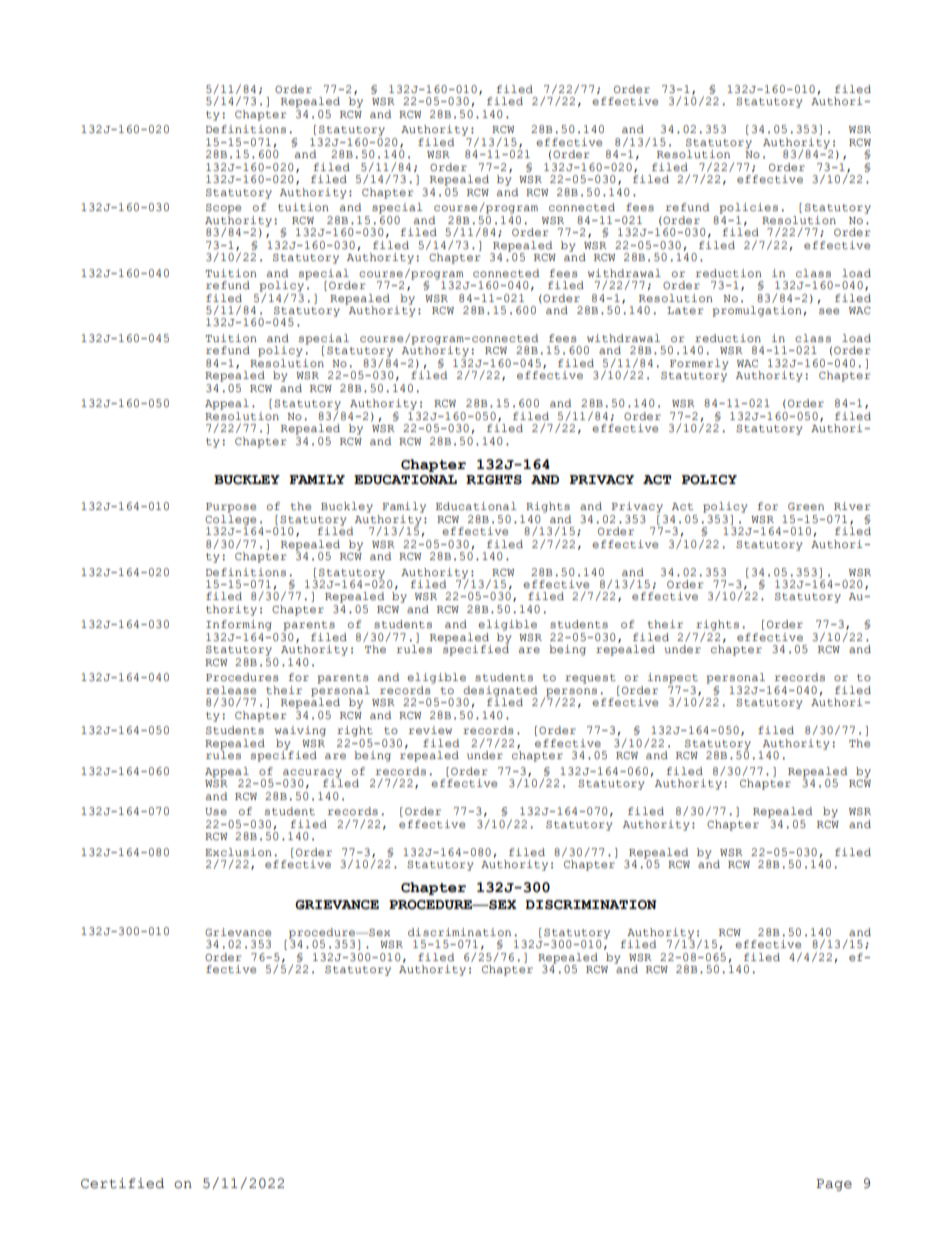  I want to click on Later, so click(685, 310).
